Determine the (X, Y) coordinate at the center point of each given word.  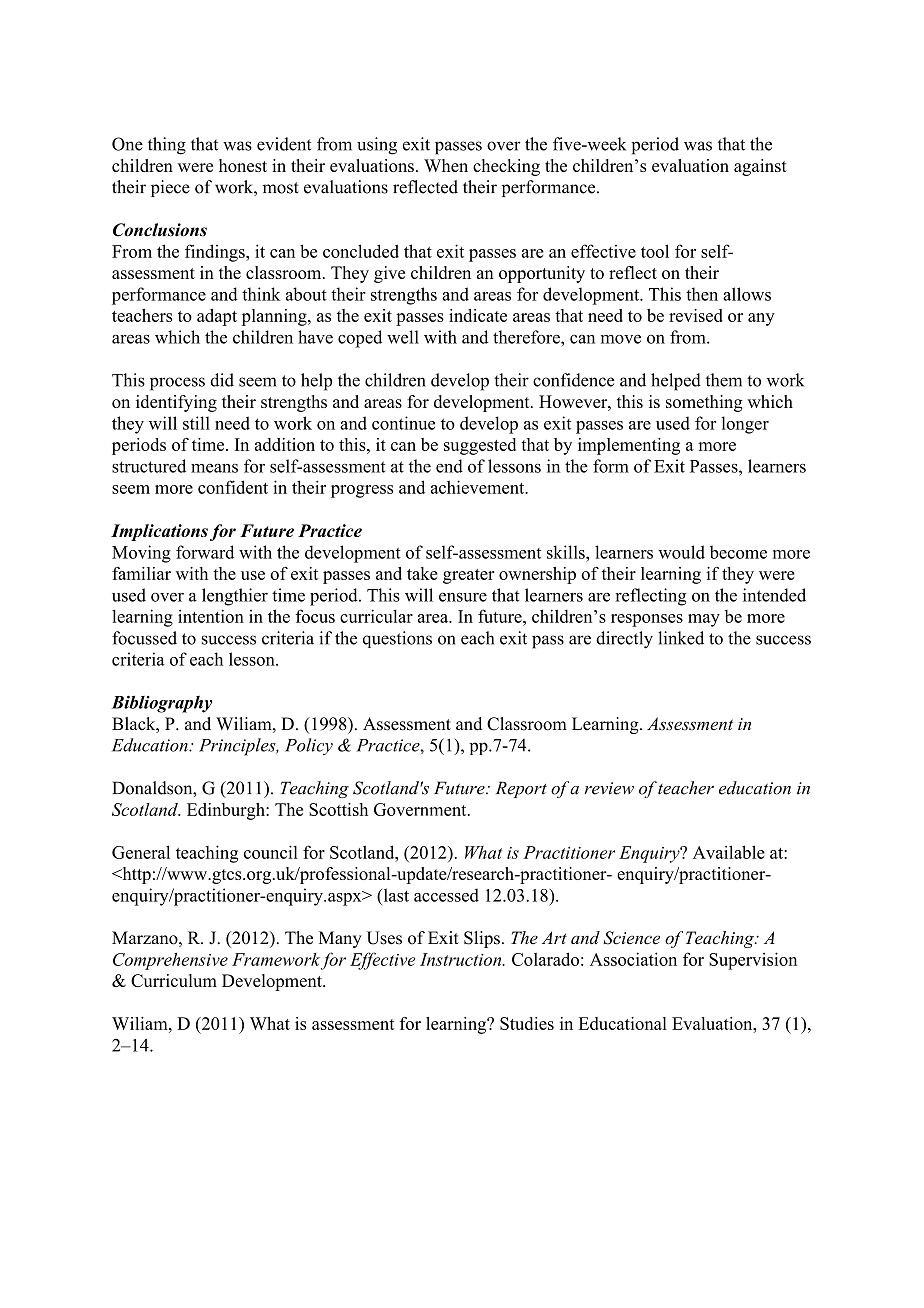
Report (521, 789)
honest (243, 165)
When (446, 165)
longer (745, 425)
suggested (480, 446)
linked (681, 638)
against (760, 167)
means (214, 468)
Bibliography (162, 704)
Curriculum (174, 980)
